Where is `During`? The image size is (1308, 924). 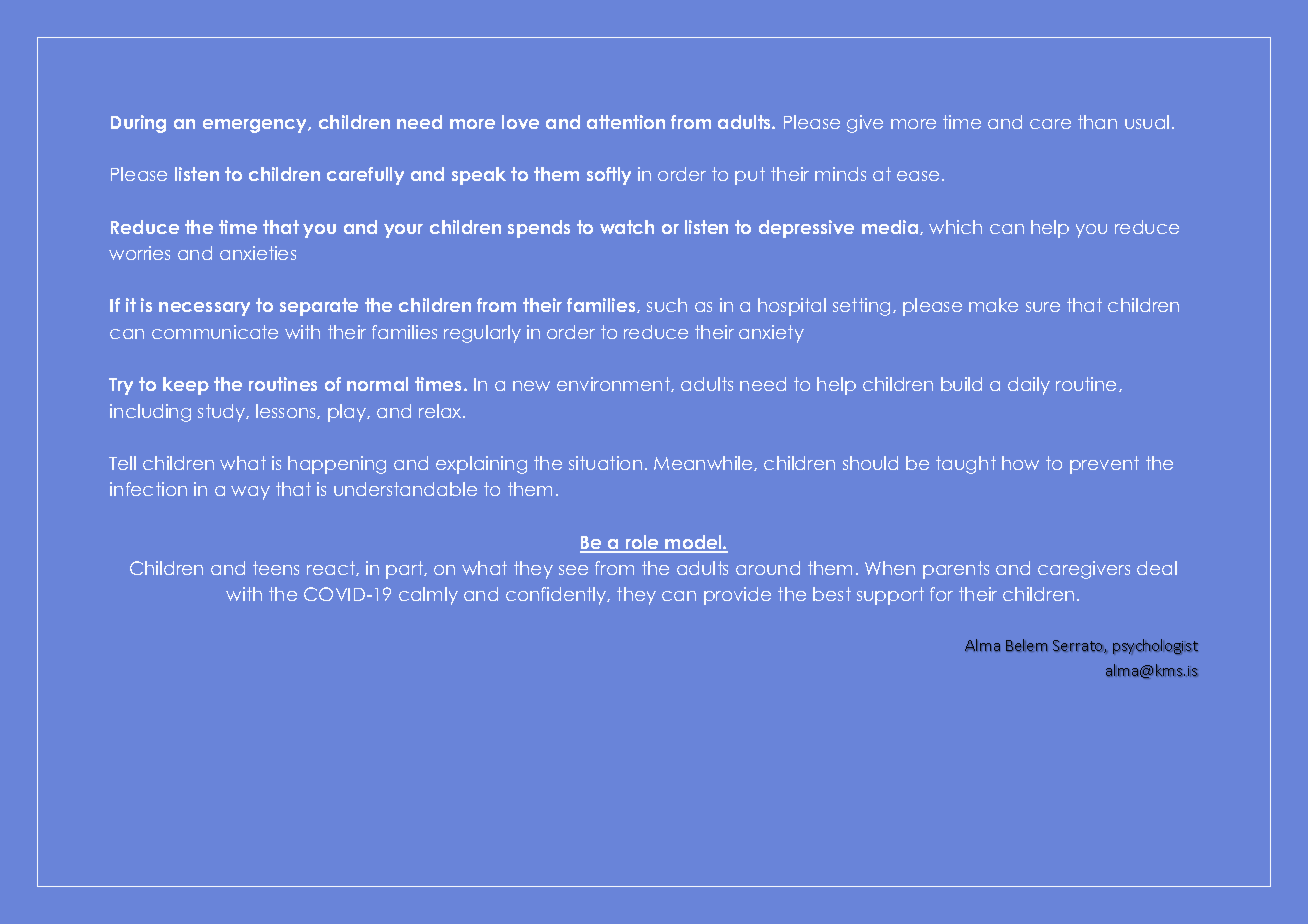
During is located at coordinates (138, 124).
